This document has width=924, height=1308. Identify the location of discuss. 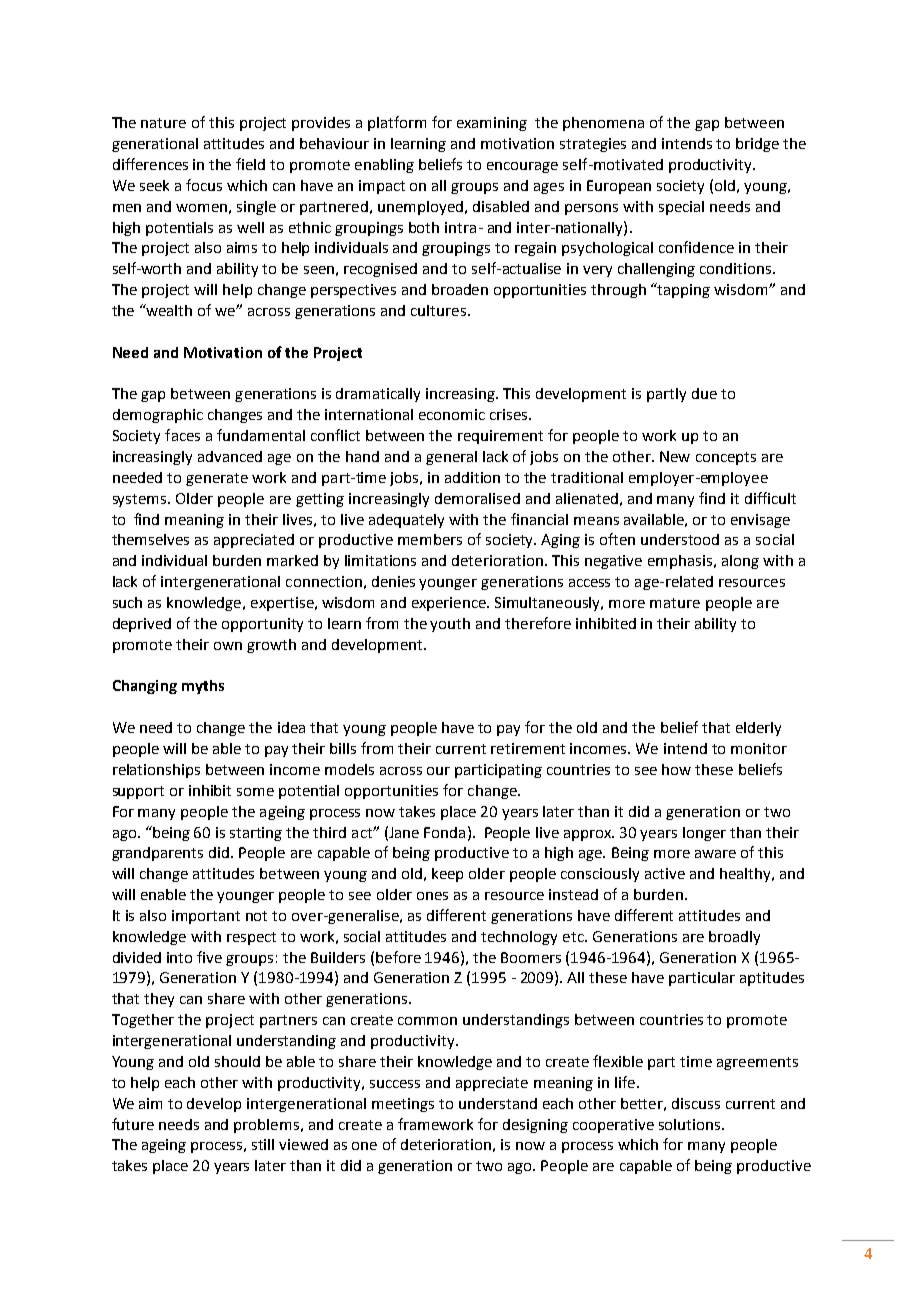
(696, 1103).
